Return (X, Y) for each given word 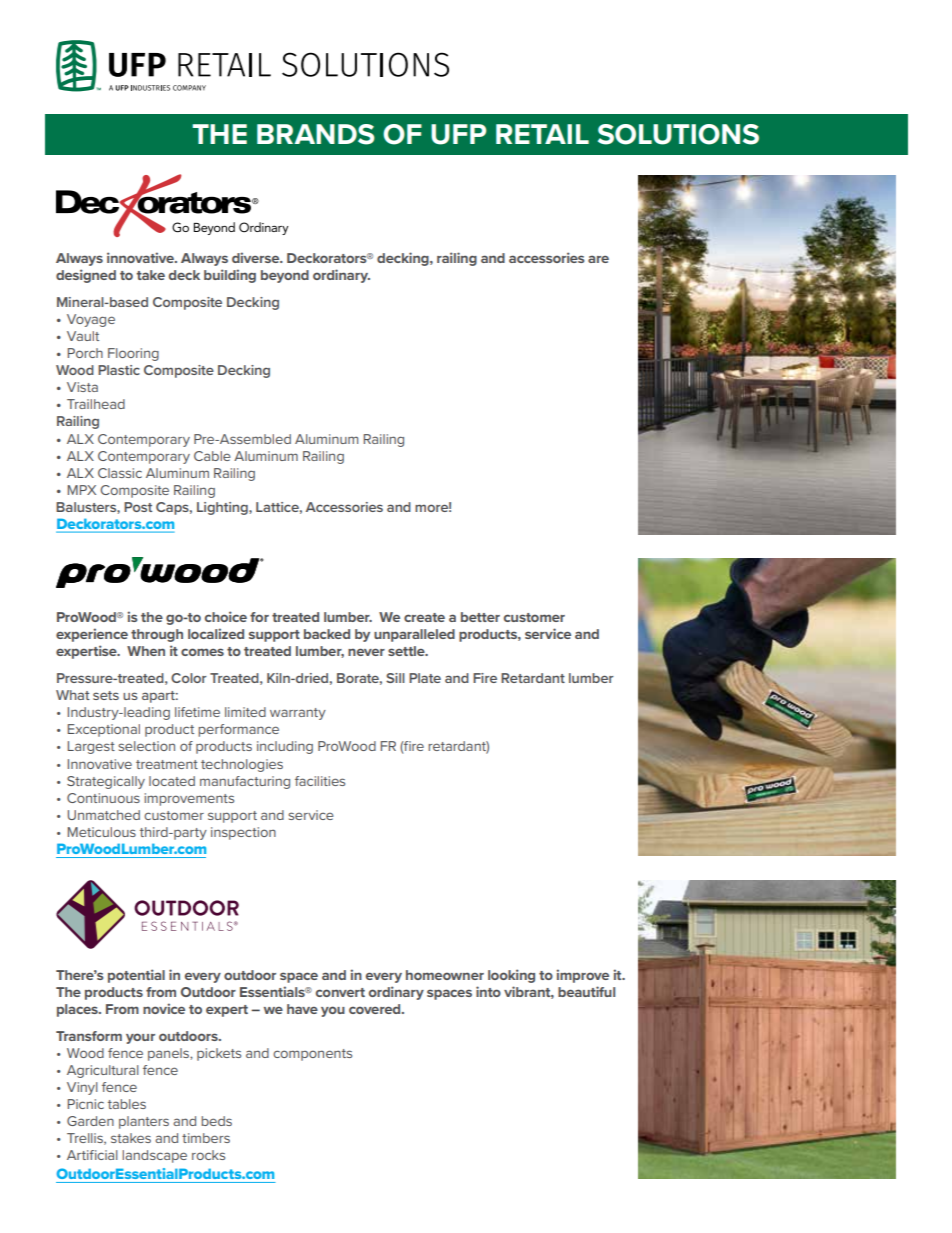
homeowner (445, 975)
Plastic (119, 370)
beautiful (586, 991)
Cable (212, 456)
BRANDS (316, 134)
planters (144, 1122)
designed (86, 276)
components (312, 1055)
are (598, 259)
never (366, 652)
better (480, 617)
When (146, 651)
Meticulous (102, 832)
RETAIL (542, 134)
